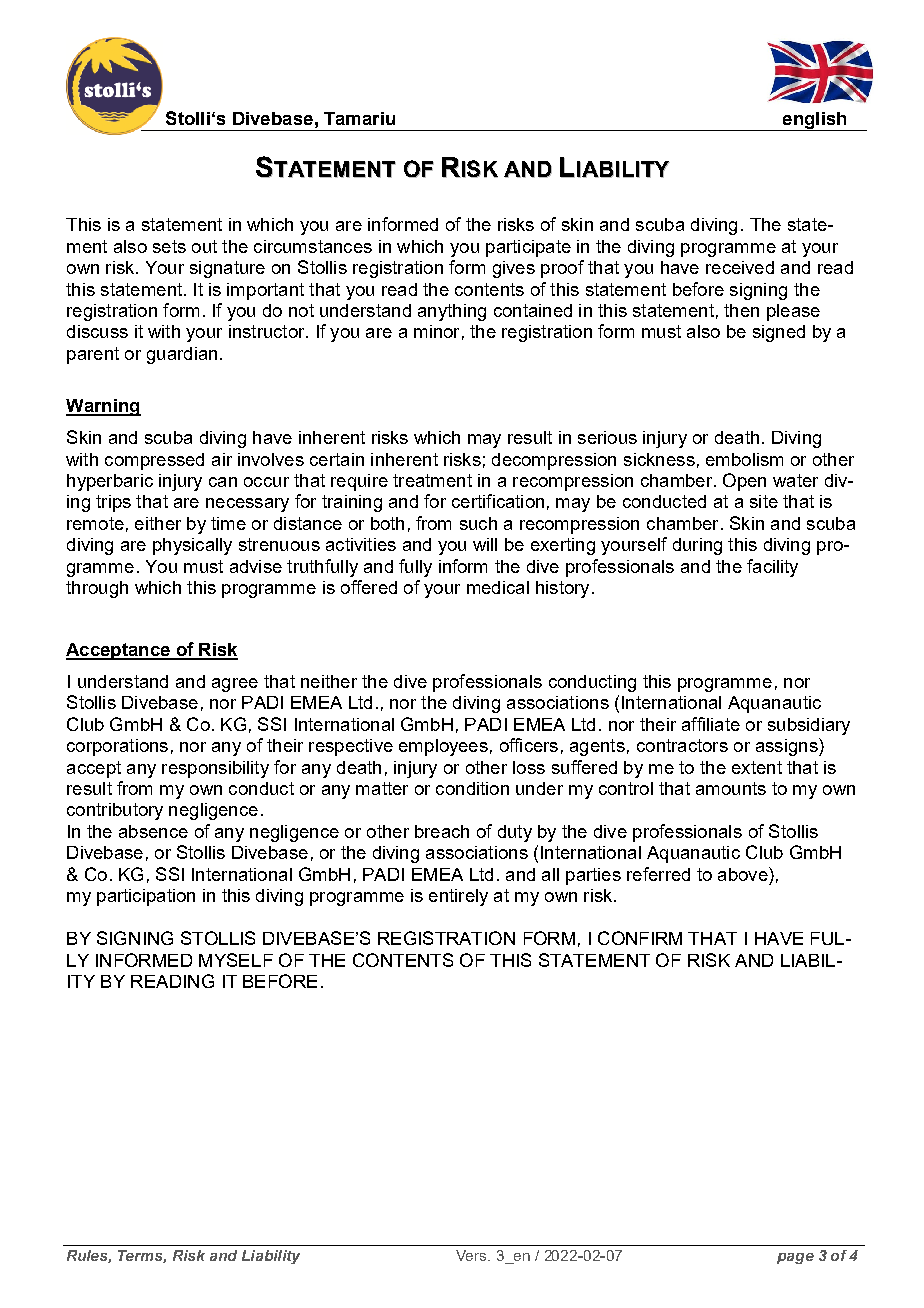  What do you see at coordinates (528, 248) in the image?
I see `participate` at bounding box center [528, 248].
